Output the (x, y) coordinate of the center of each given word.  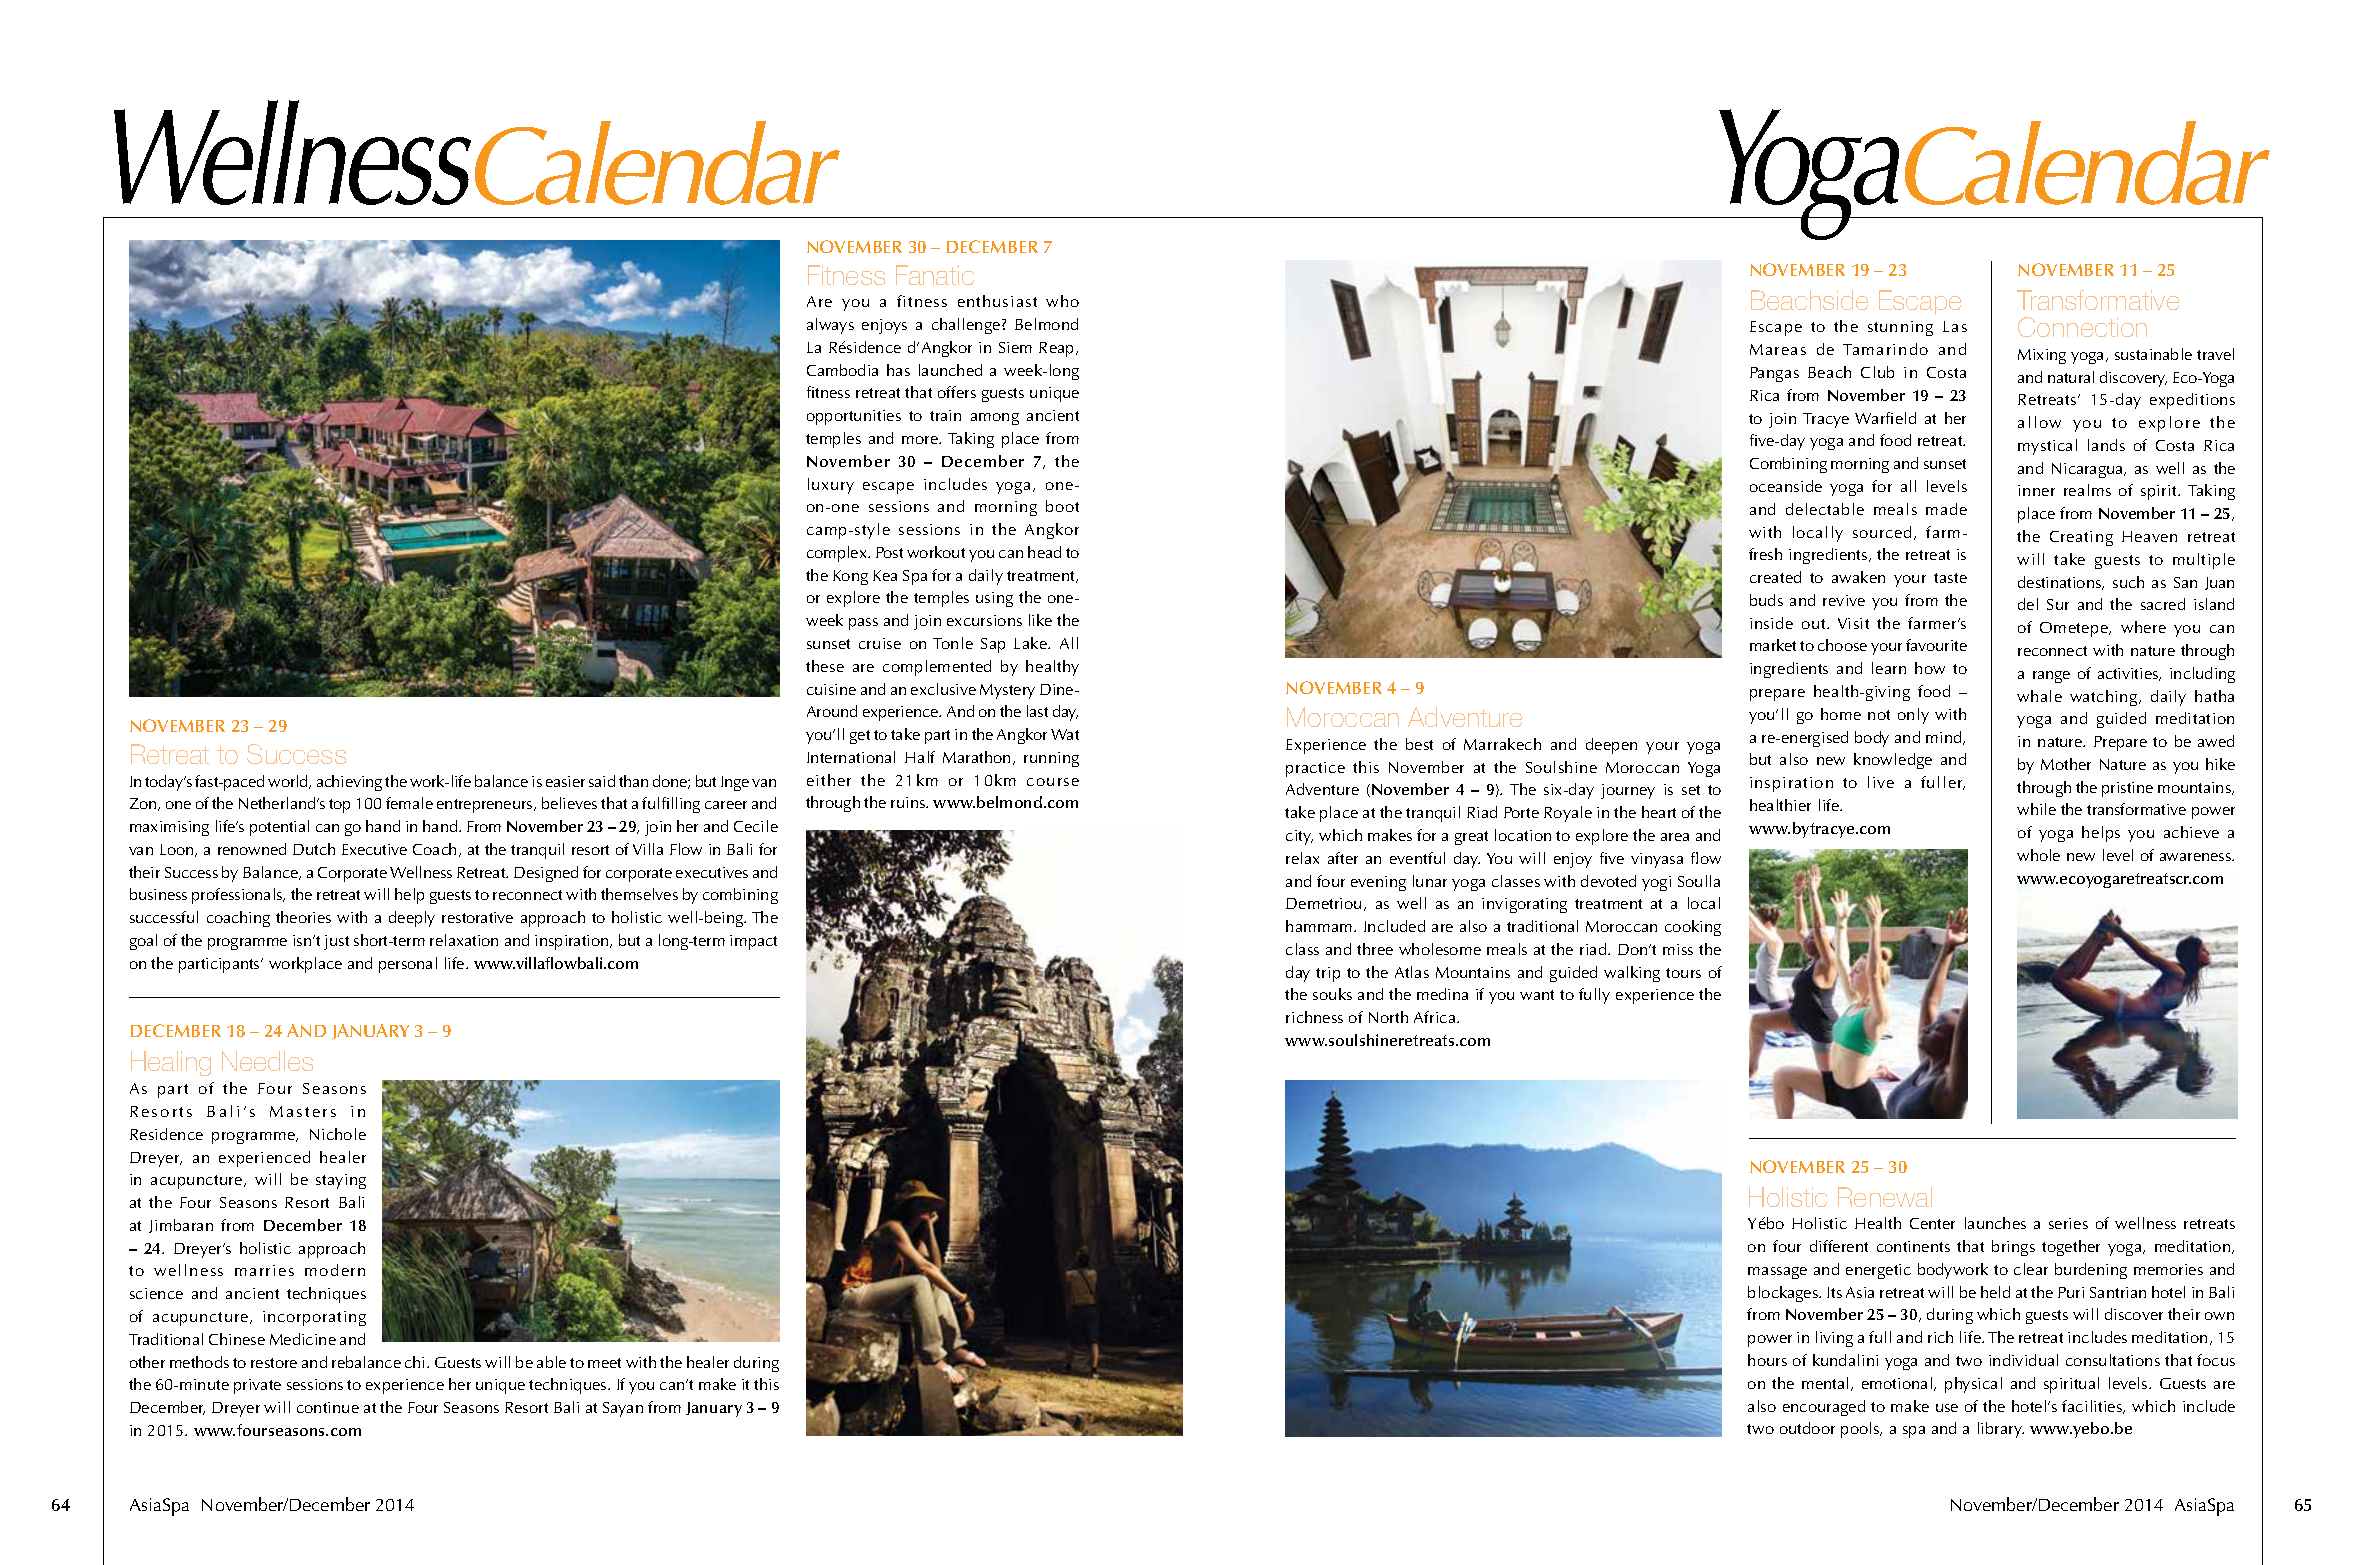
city (1299, 837)
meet (604, 1363)
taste (1950, 578)
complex (838, 554)
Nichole (338, 1134)
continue (328, 1407)
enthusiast (997, 301)
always (830, 326)
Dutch (314, 849)
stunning (1900, 328)
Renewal (1885, 1197)
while (2036, 809)
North (1388, 1017)
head (1044, 552)
